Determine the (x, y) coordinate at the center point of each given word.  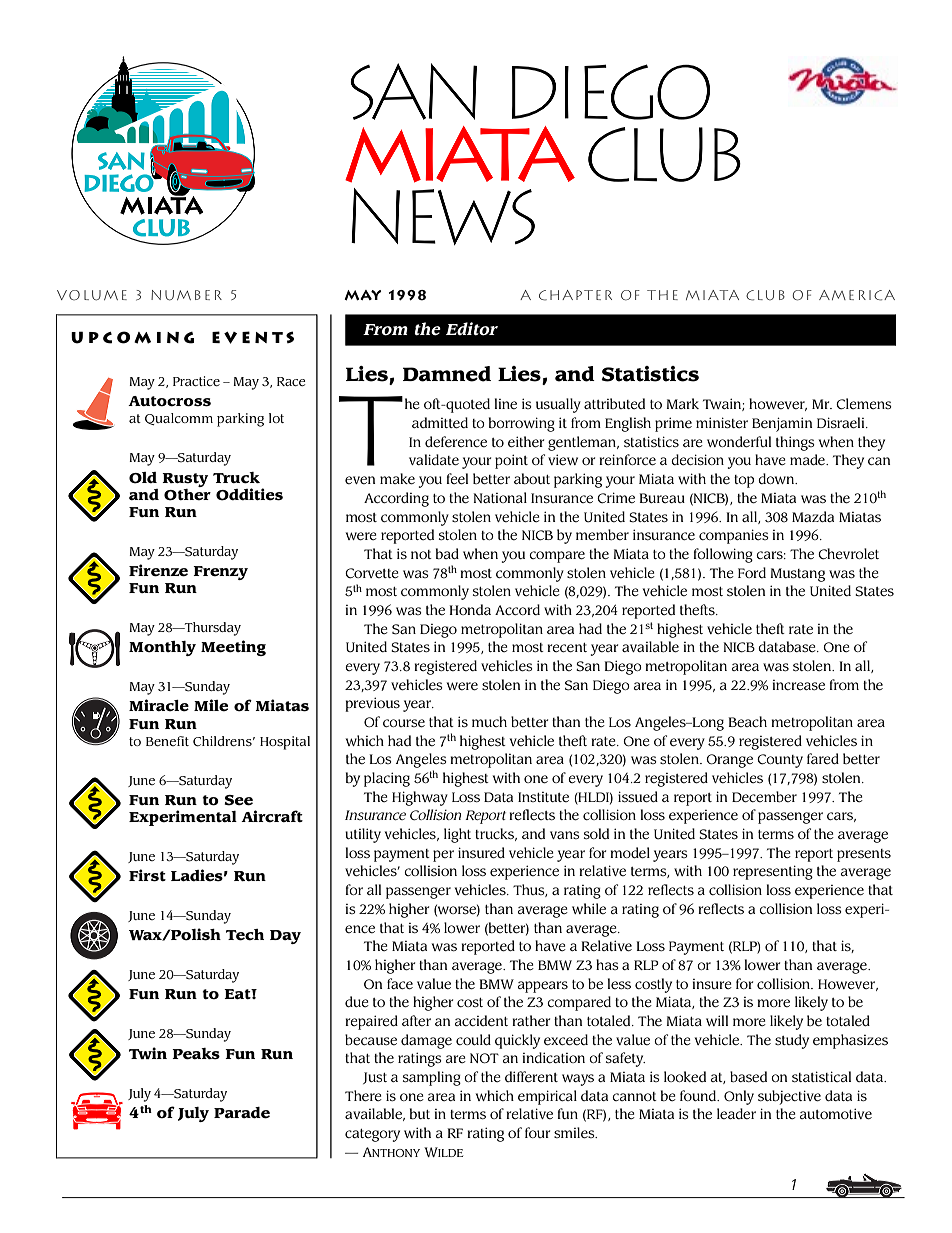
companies (734, 536)
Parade (242, 1113)
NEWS (443, 216)
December (764, 797)
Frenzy (220, 573)
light (457, 835)
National (500, 497)
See (238, 800)
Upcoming (132, 337)
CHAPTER (575, 295)
